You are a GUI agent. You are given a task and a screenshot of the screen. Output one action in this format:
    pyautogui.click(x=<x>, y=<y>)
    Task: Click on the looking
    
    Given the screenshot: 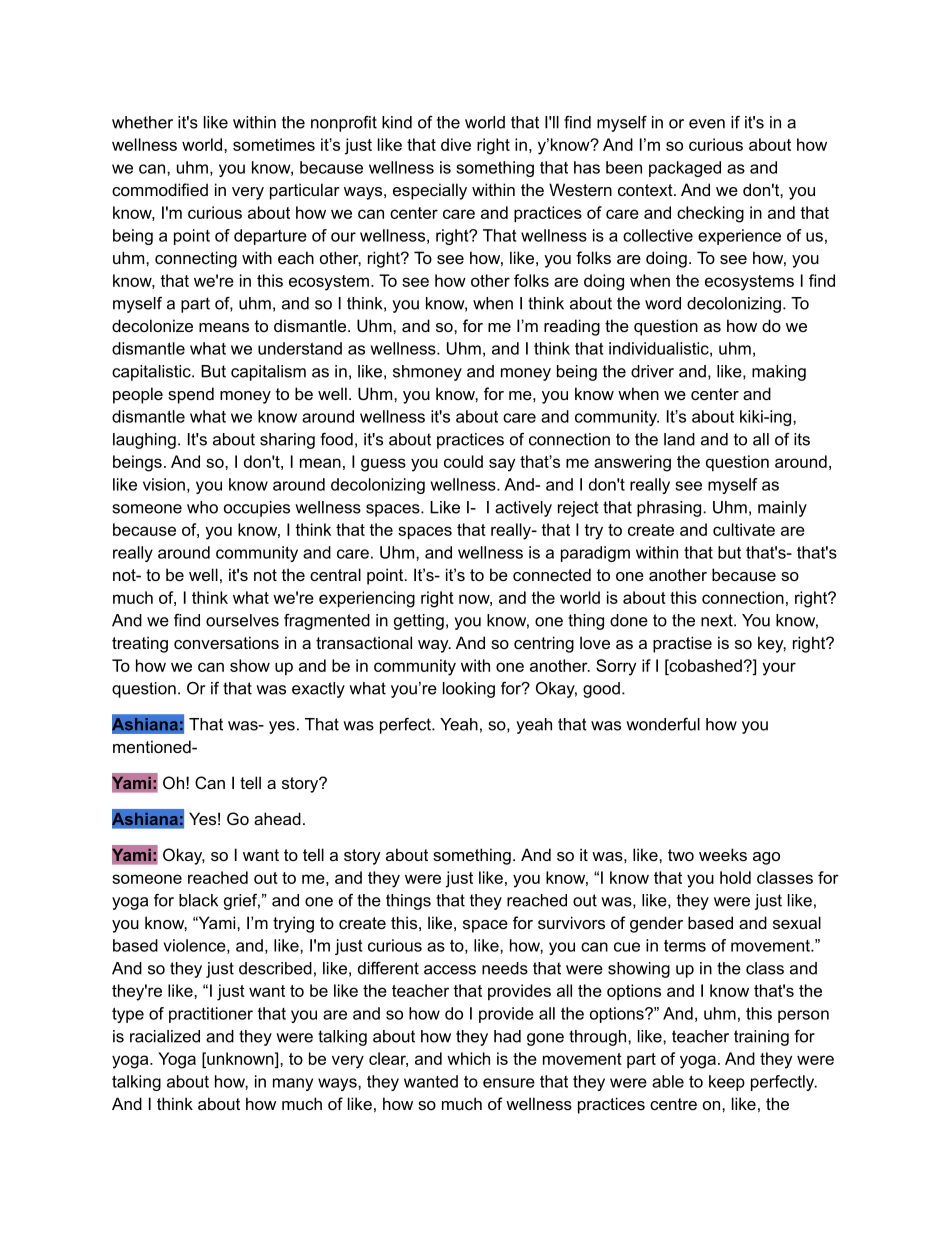 What is the action you would take?
    pyautogui.click(x=469, y=690)
